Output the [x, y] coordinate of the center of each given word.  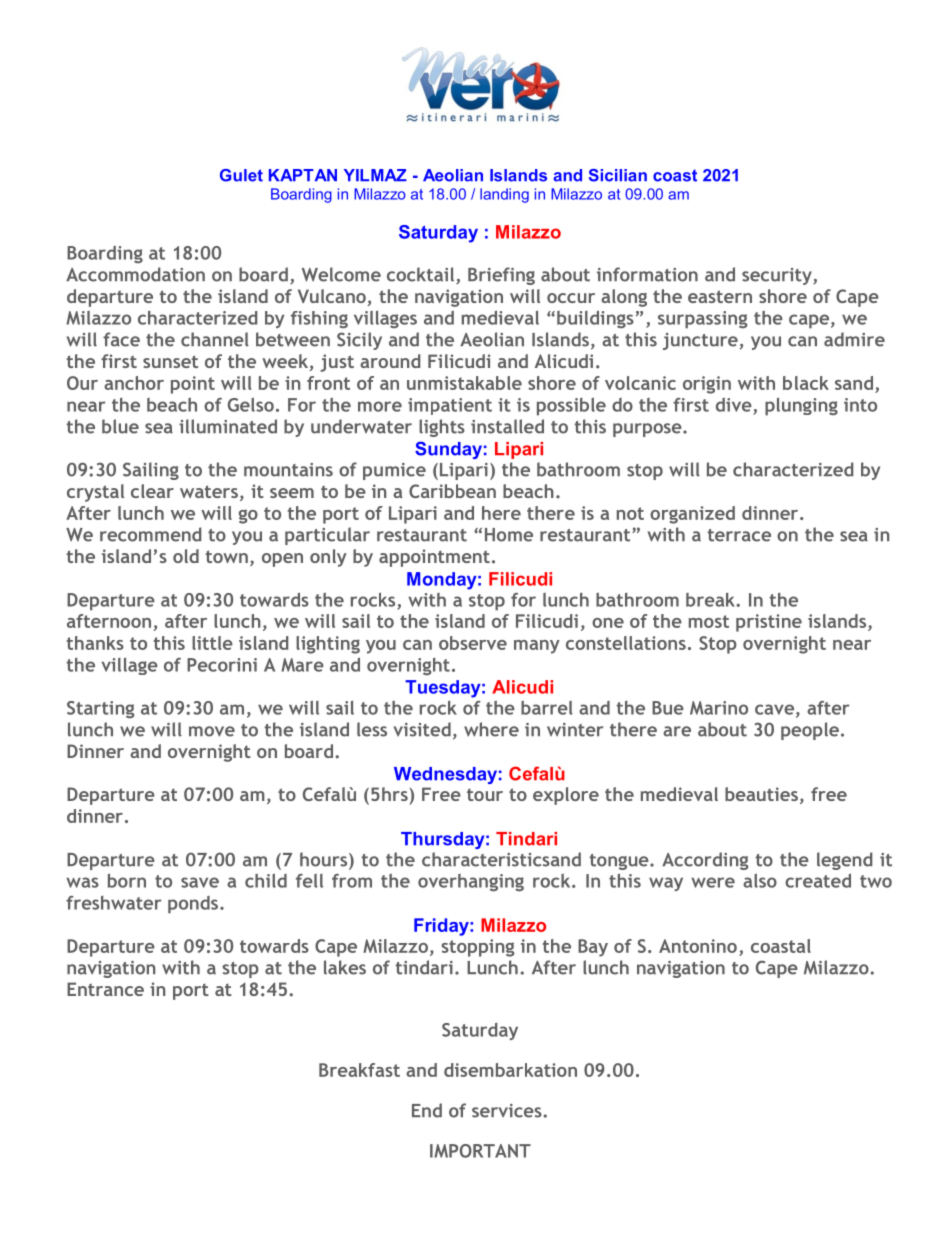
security [778, 276]
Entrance [105, 989]
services [507, 1111]
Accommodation [135, 274]
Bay [593, 948]
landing [504, 195]
